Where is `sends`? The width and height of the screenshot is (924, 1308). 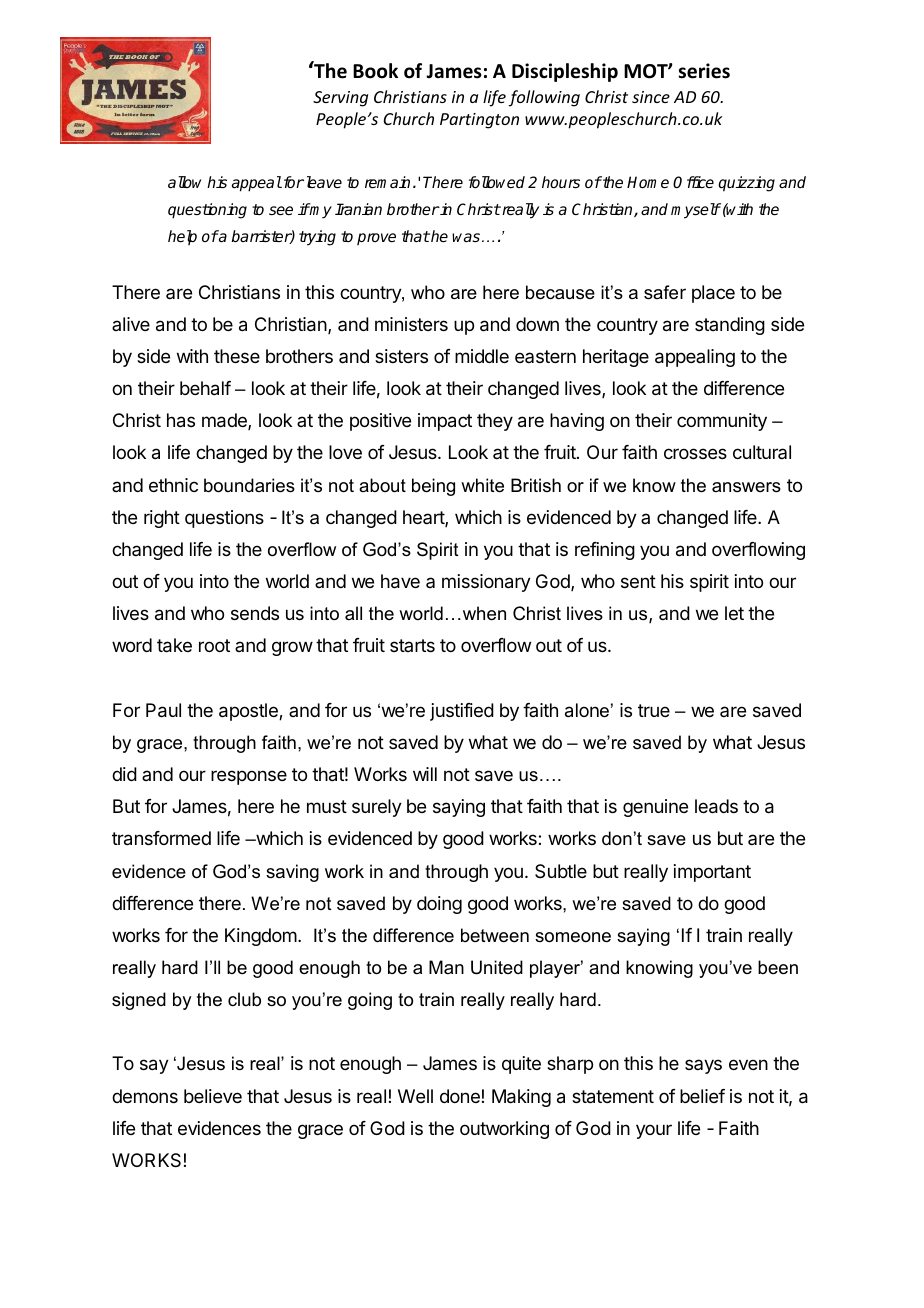
sends is located at coordinates (255, 613).
